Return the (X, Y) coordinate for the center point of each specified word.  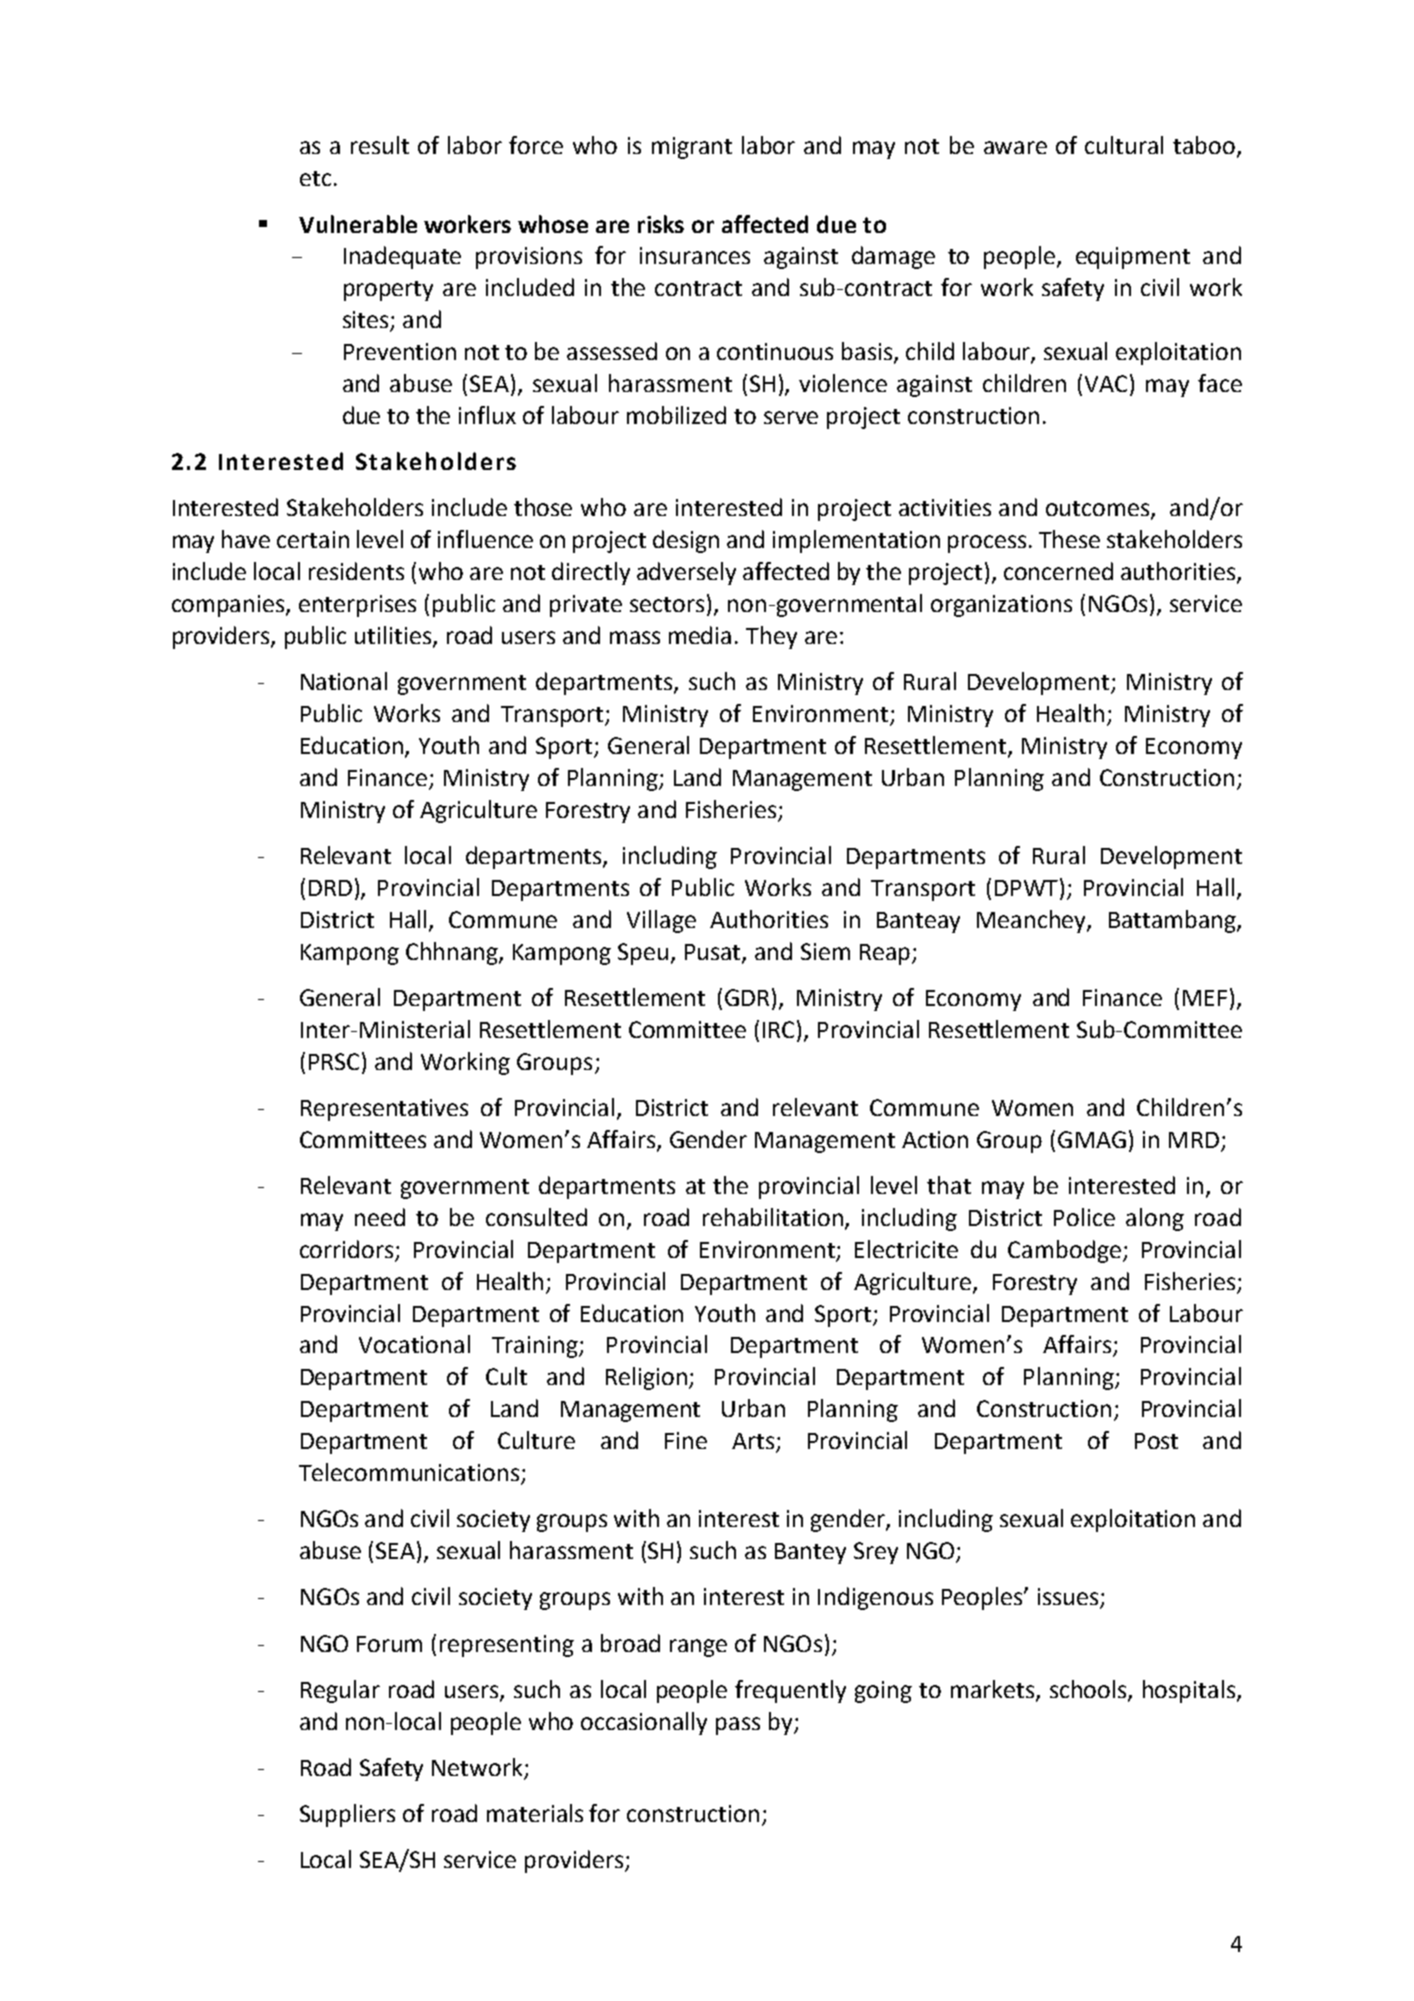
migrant (692, 148)
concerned (1058, 571)
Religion (648, 1378)
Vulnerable (358, 224)
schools (1089, 1690)
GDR (749, 997)
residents (356, 571)
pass (738, 1726)
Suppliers (347, 1815)
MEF (1205, 998)
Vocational (414, 1344)
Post (1156, 1441)
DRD (330, 888)
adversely (686, 573)
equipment (1133, 258)
